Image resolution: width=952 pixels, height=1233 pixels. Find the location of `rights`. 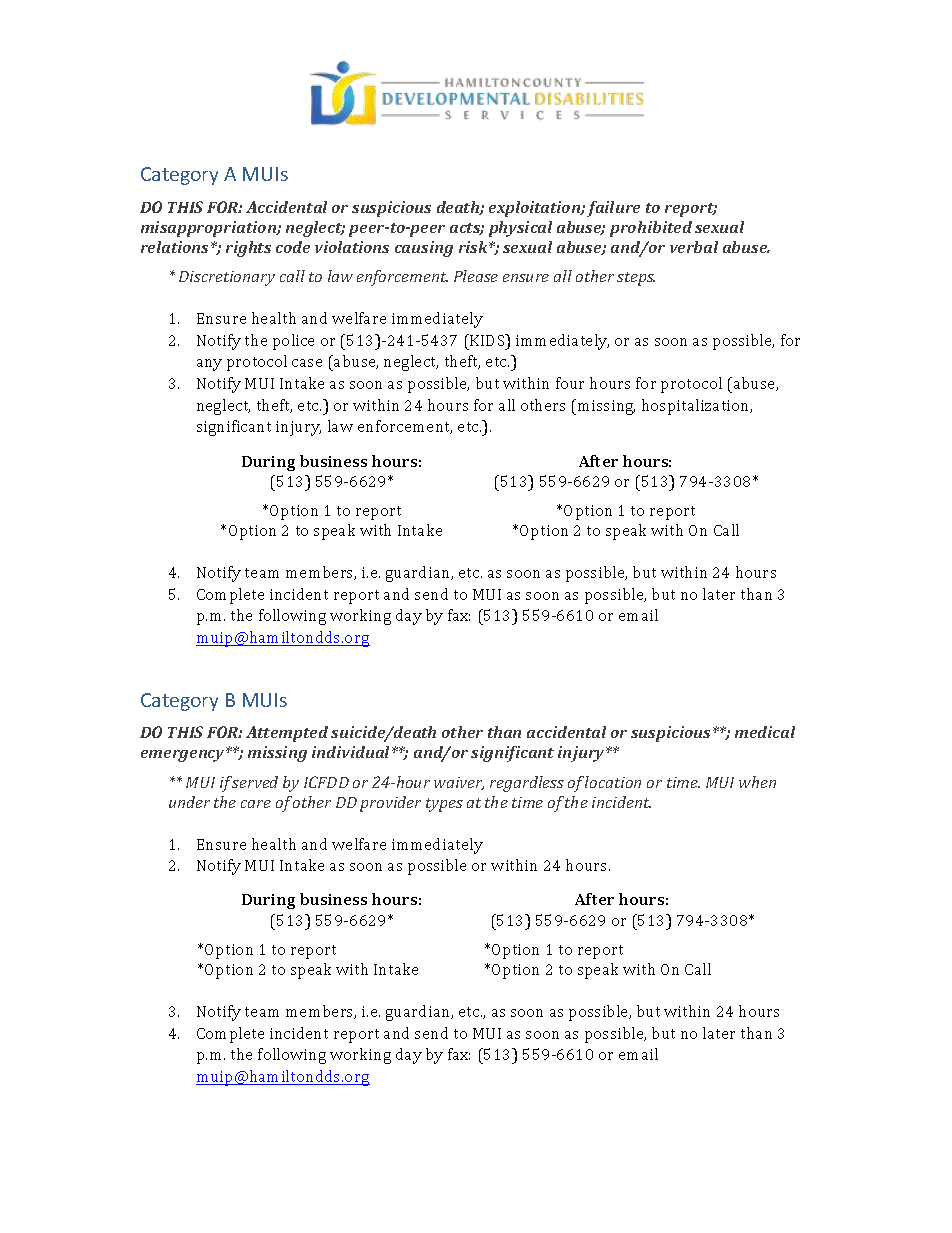

rights is located at coordinates (248, 249).
